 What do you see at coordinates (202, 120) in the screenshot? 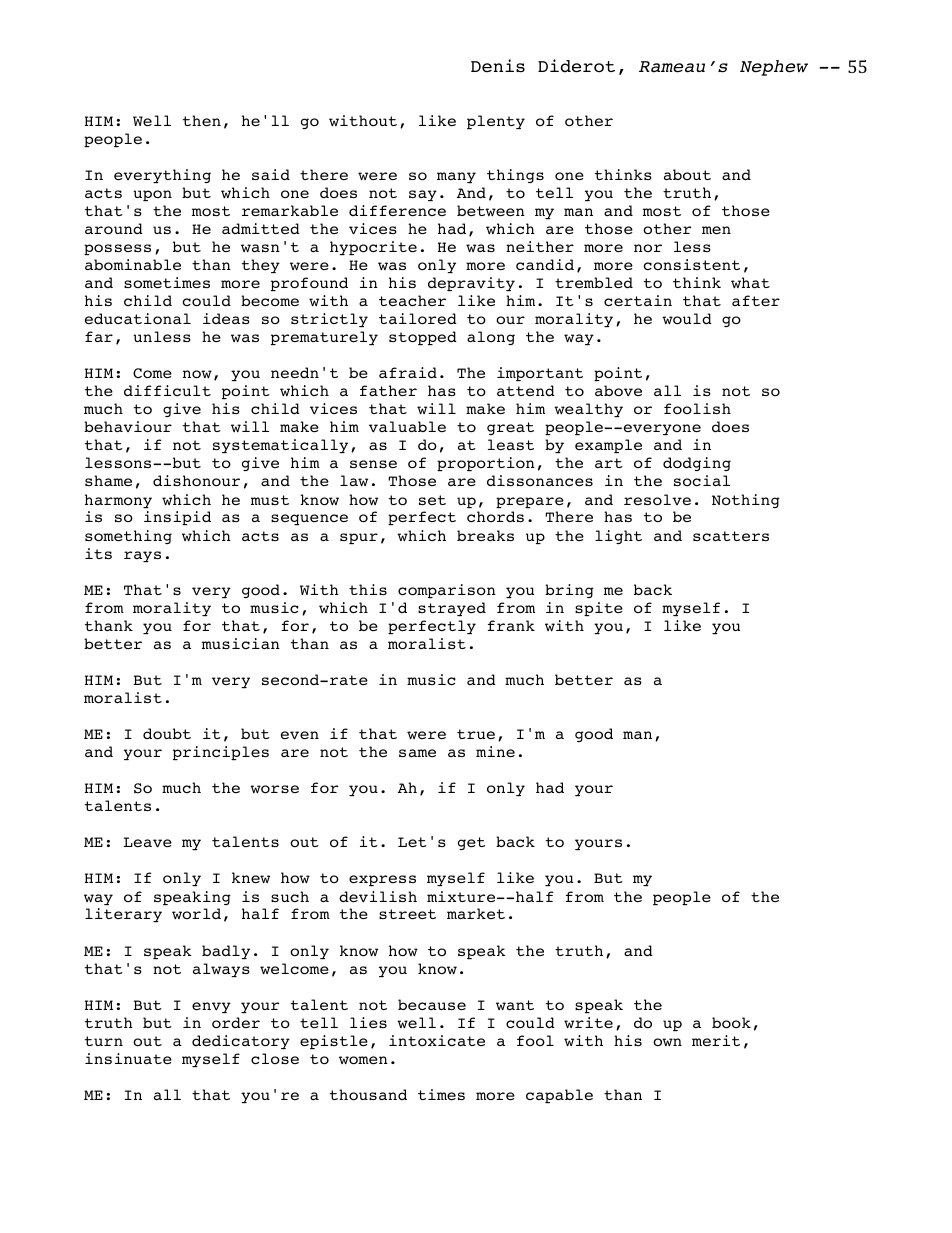
I see `then` at bounding box center [202, 120].
